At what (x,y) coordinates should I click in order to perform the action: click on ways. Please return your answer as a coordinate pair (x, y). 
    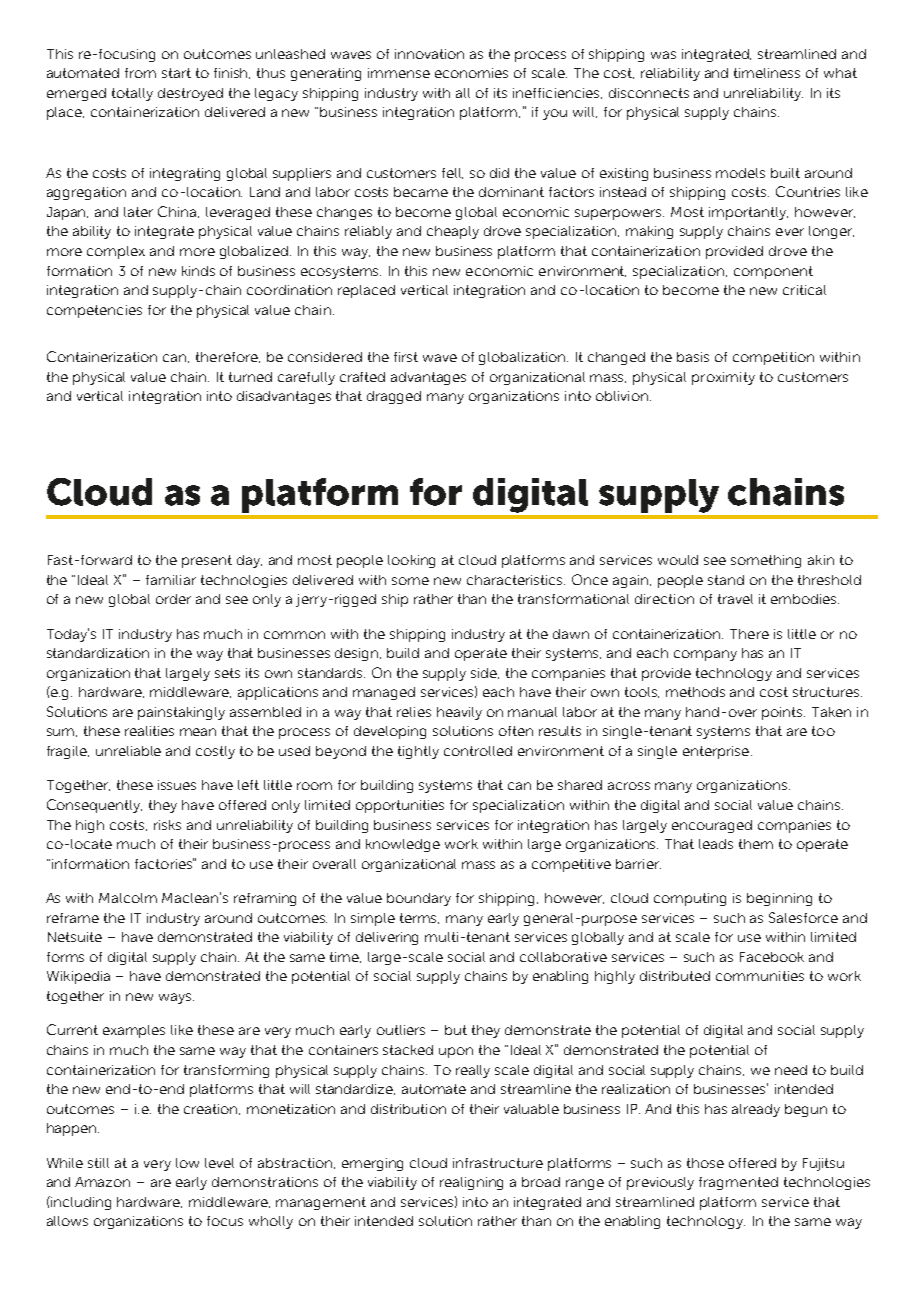
    Looking at the image, I should click on (176, 998).
